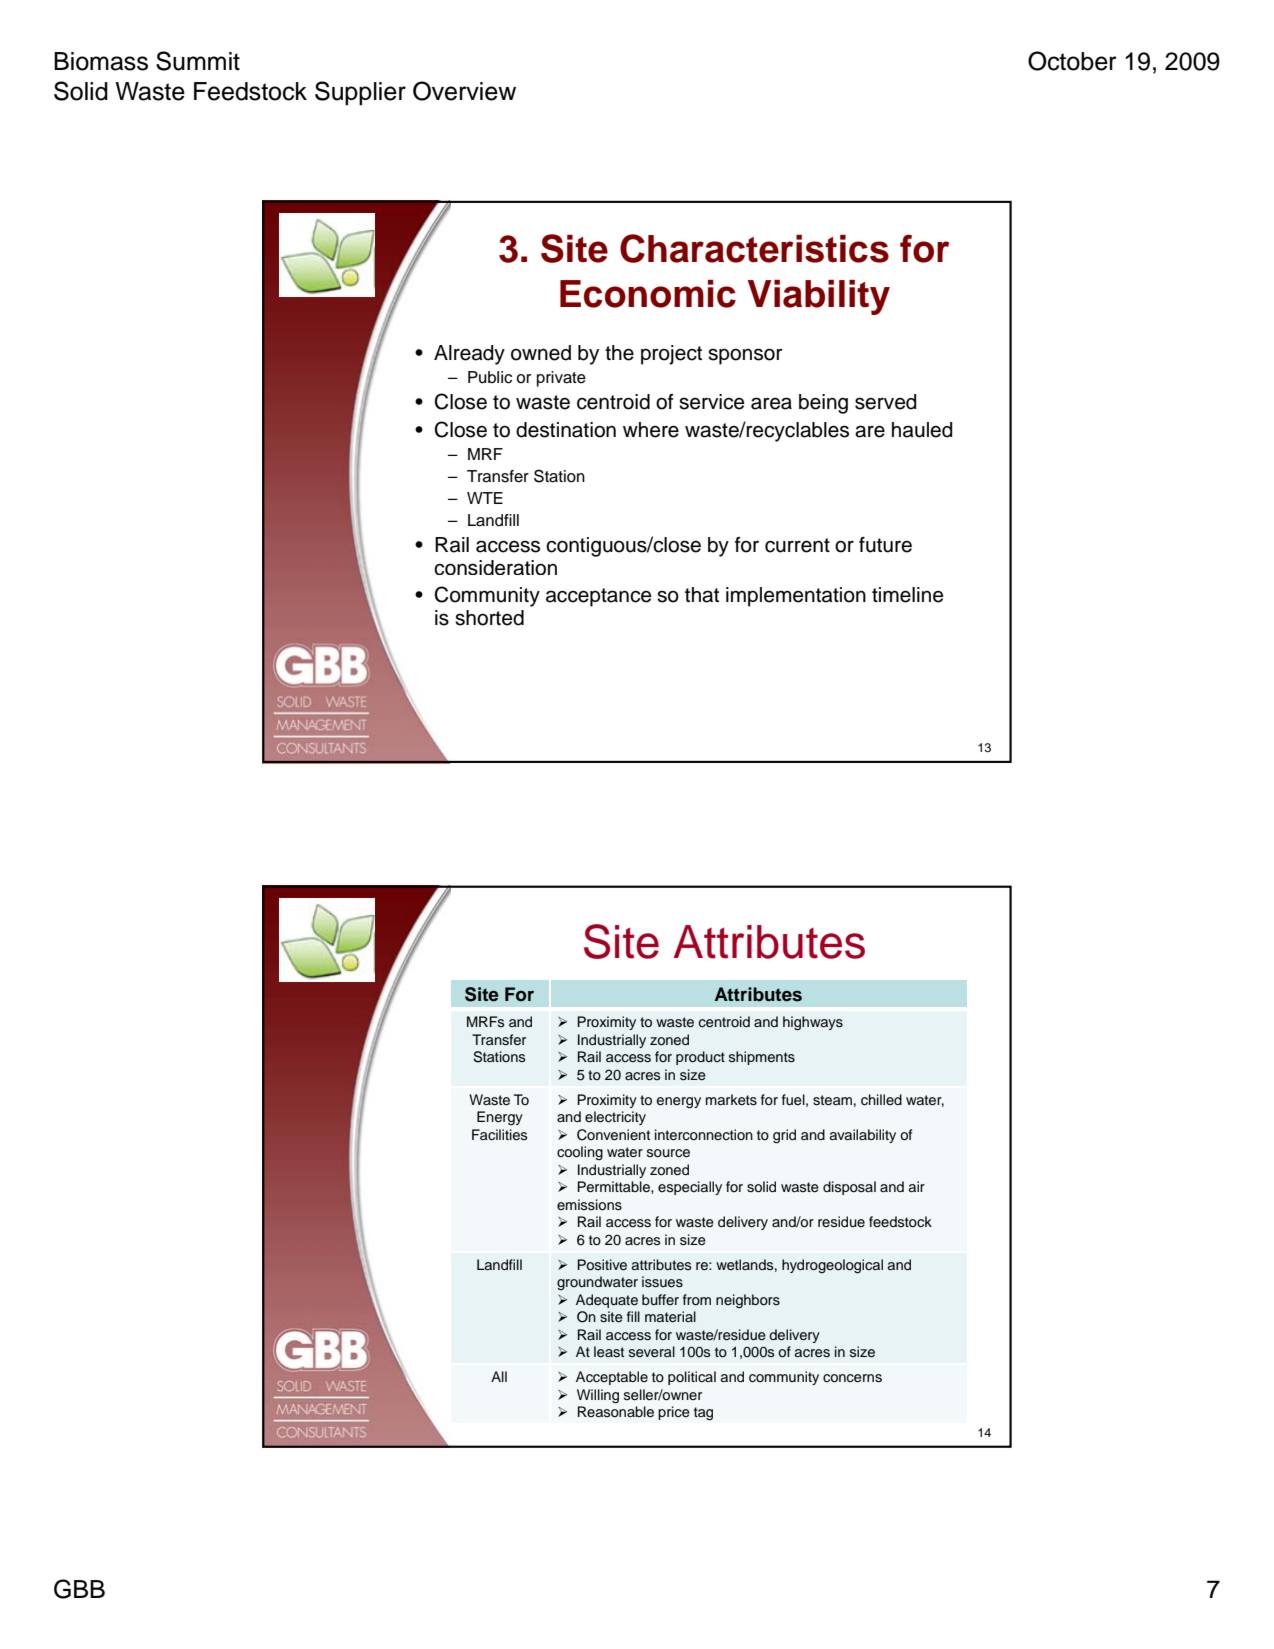  Describe the element at coordinates (489, 618) in the screenshot. I see `shorted` at that location.
